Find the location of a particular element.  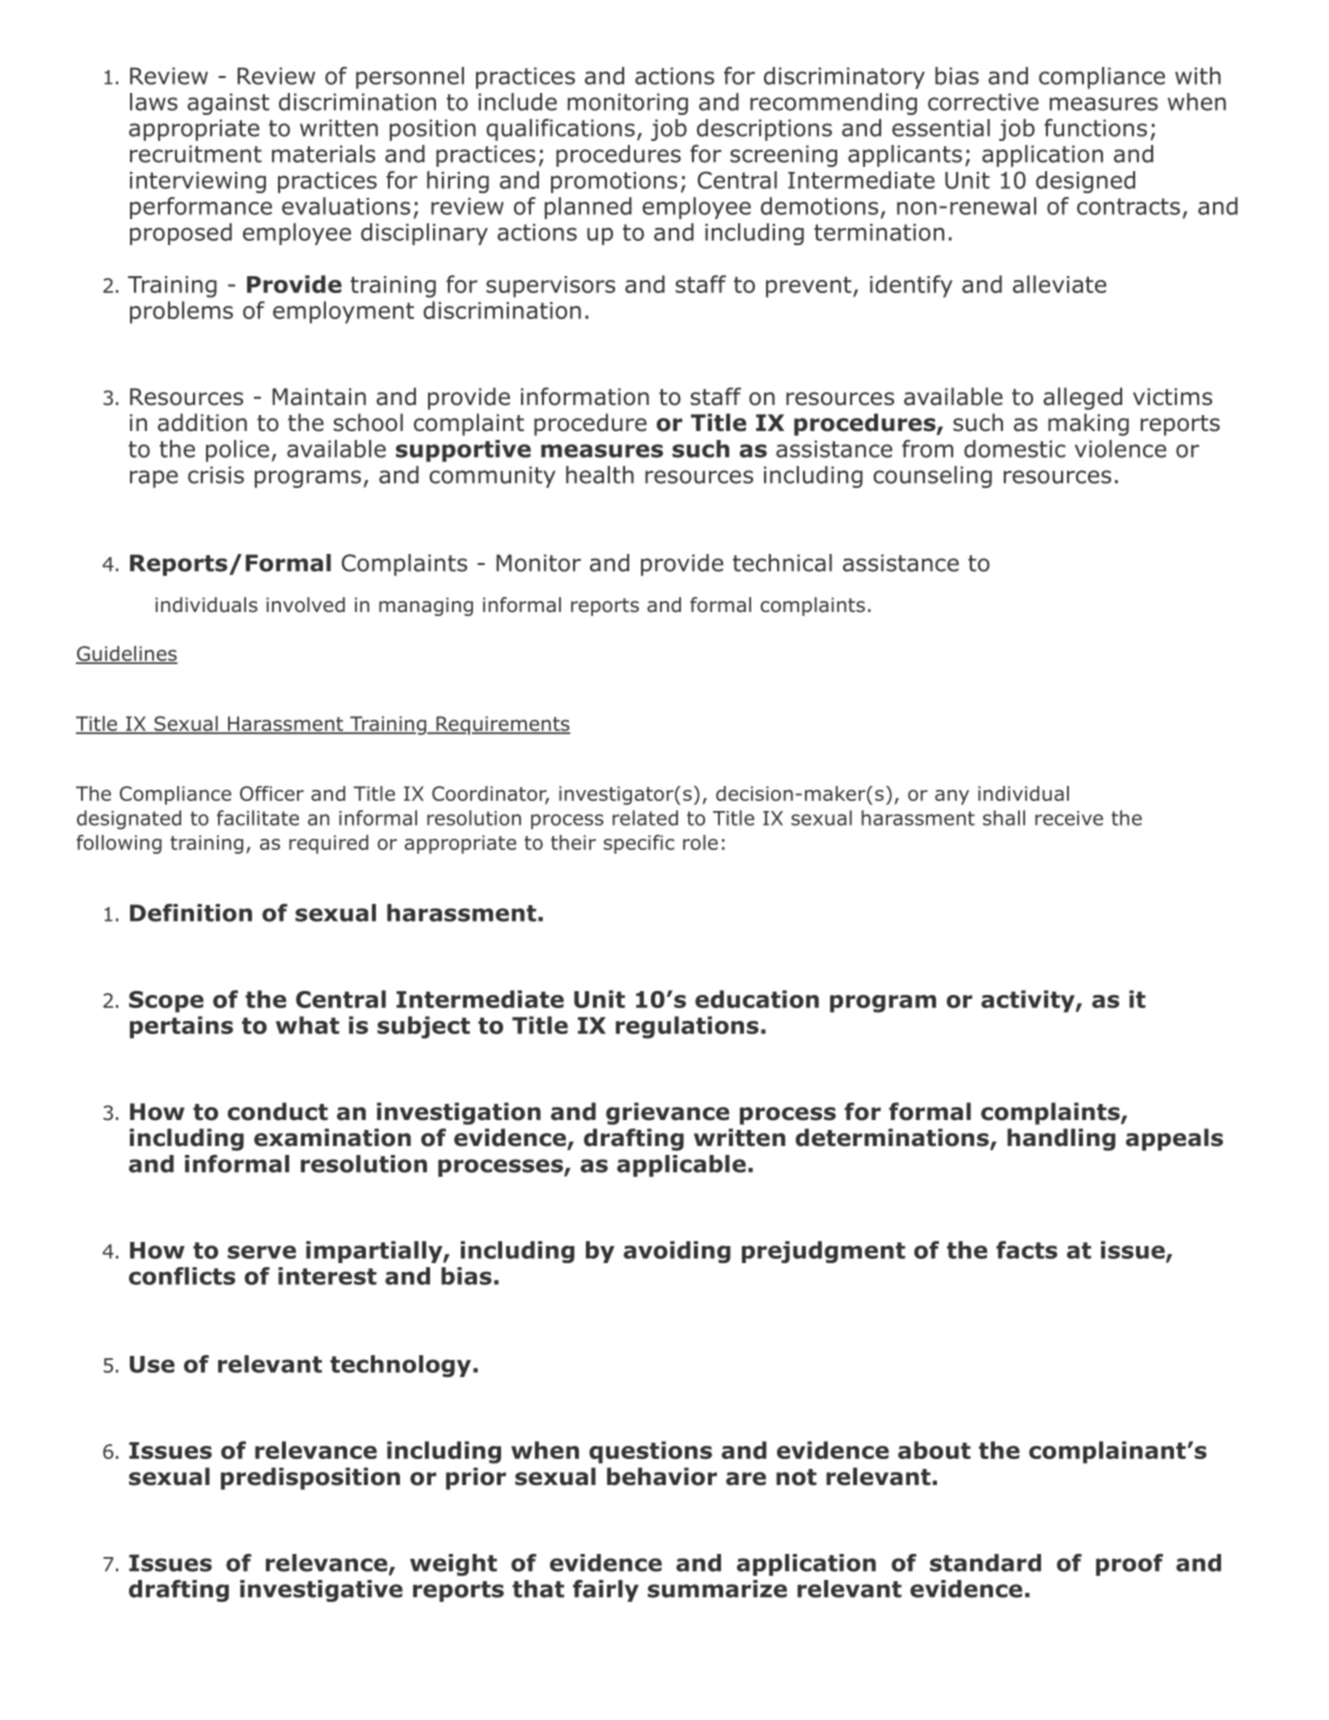

conduct is located at coordinates (278, 1111).
